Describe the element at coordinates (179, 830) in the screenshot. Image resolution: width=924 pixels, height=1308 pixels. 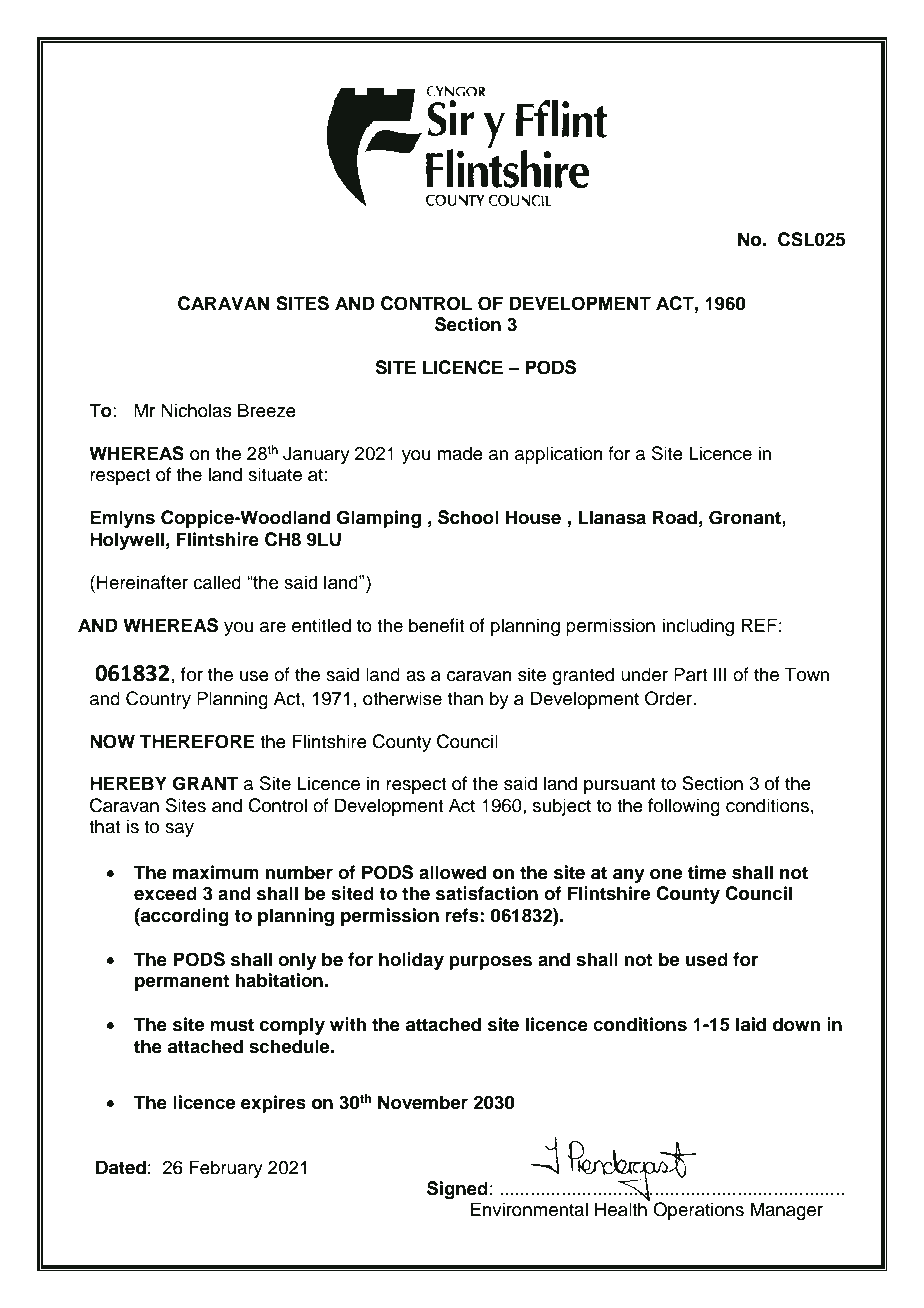
I see `say` at that location.
